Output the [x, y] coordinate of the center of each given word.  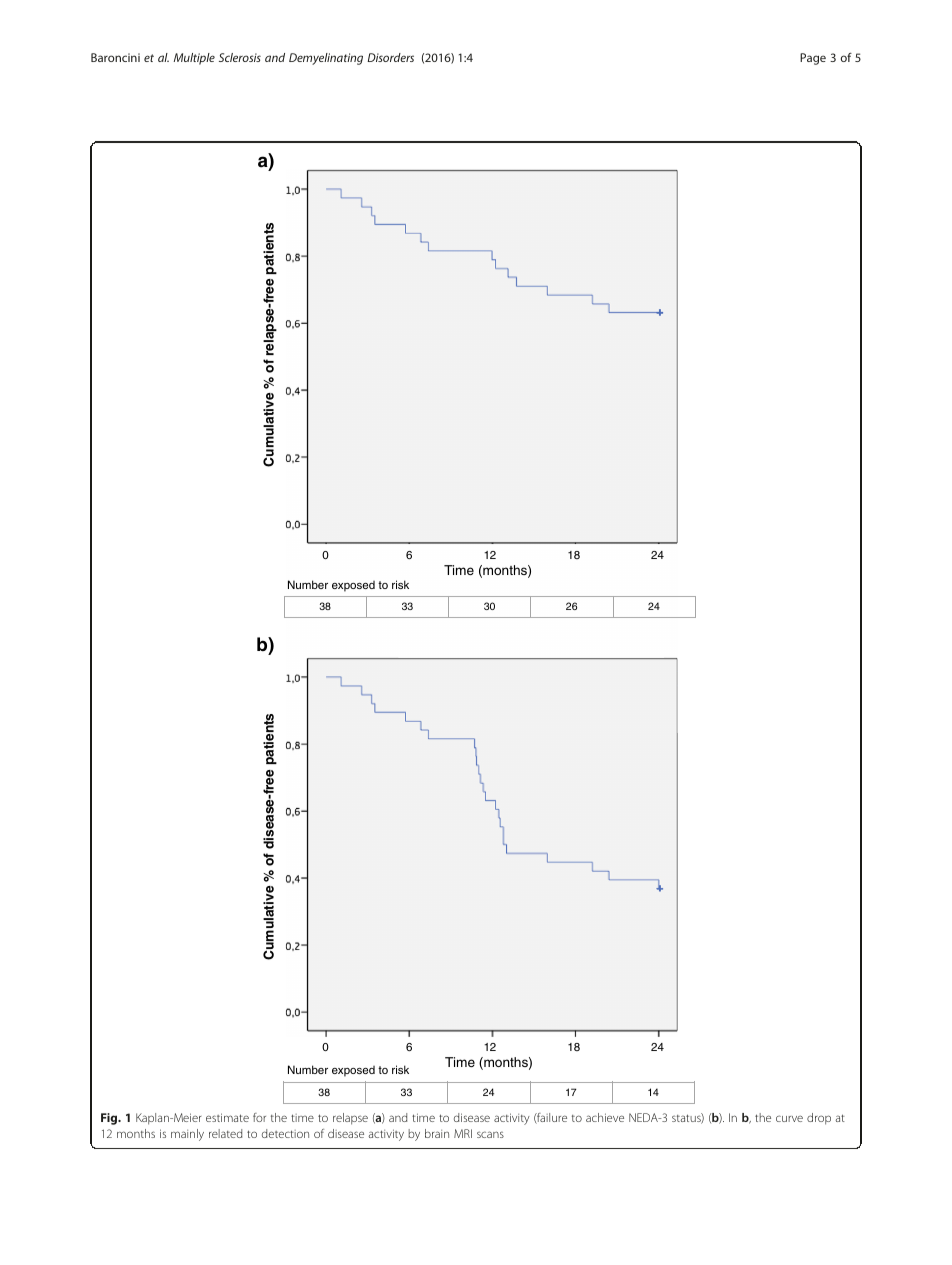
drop [819, 1119]
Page [813, 59]
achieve [605, 1117]
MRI [463, 1133]
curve [789, 1118]
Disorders [390, 57]
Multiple [194, 59]
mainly [187, 1135]
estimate [227, 1117]
